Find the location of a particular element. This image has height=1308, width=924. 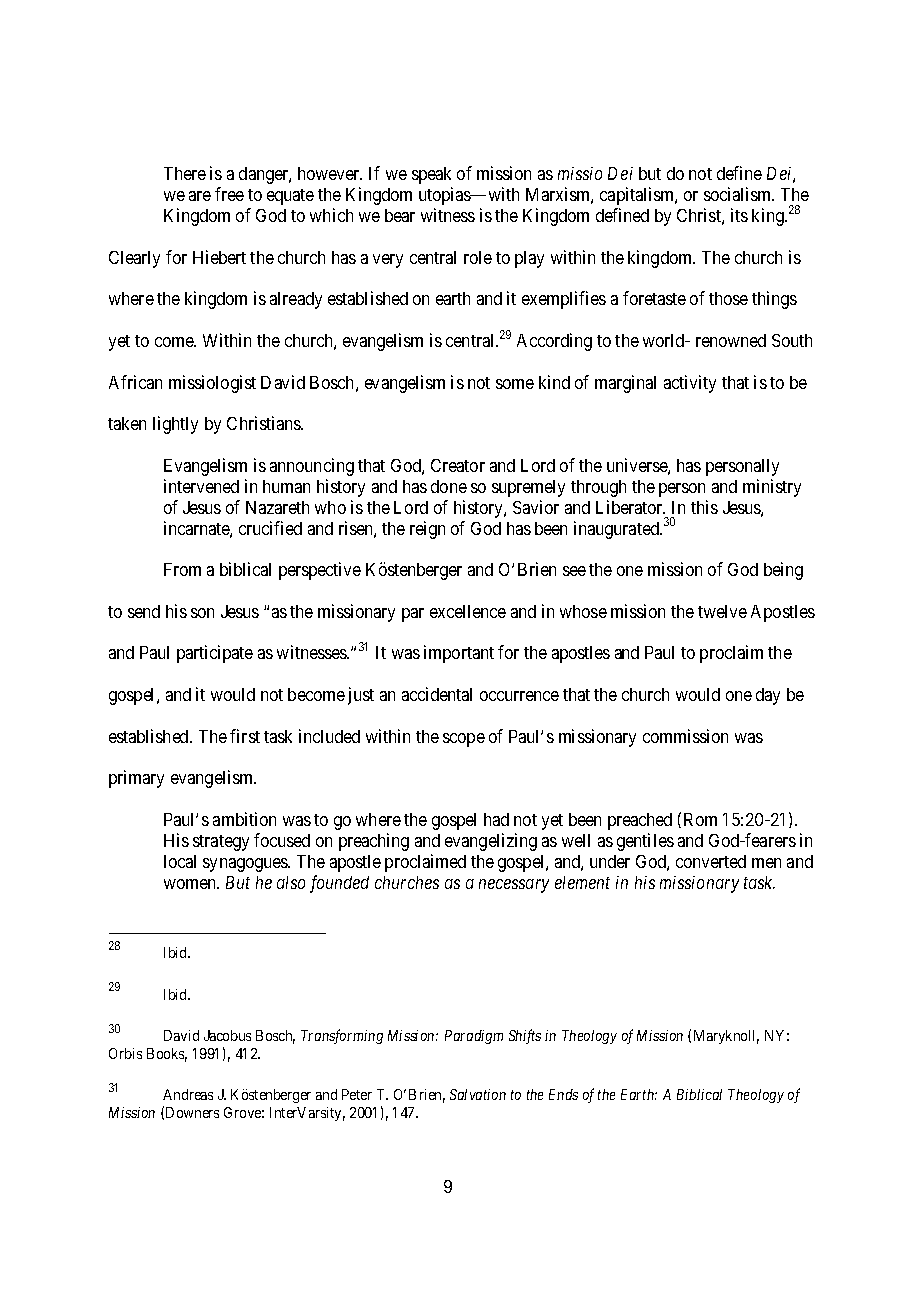

socialism is located at coordinates (739, 194).
